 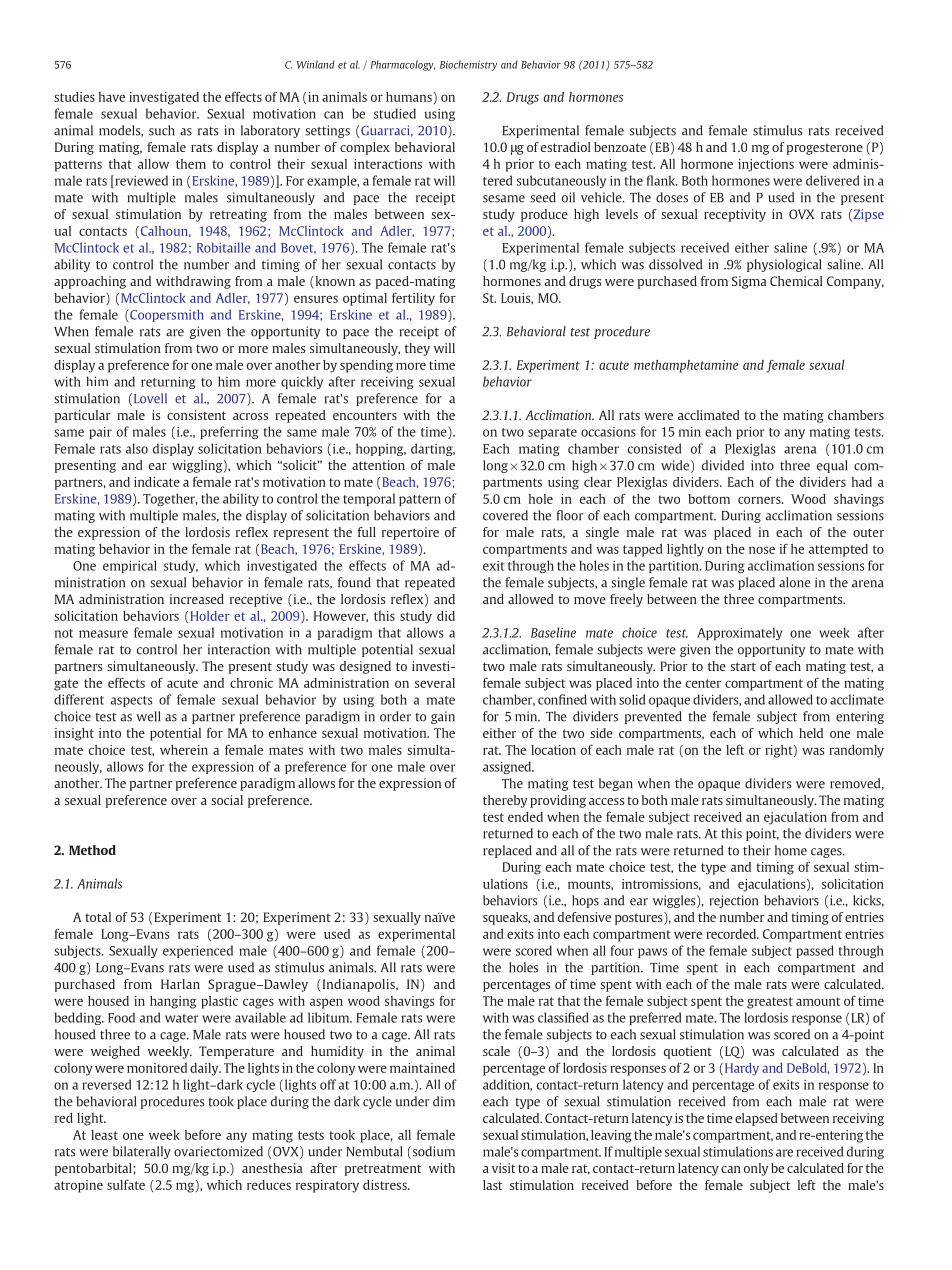 I want to click on such, so click(x=162, y=130).
